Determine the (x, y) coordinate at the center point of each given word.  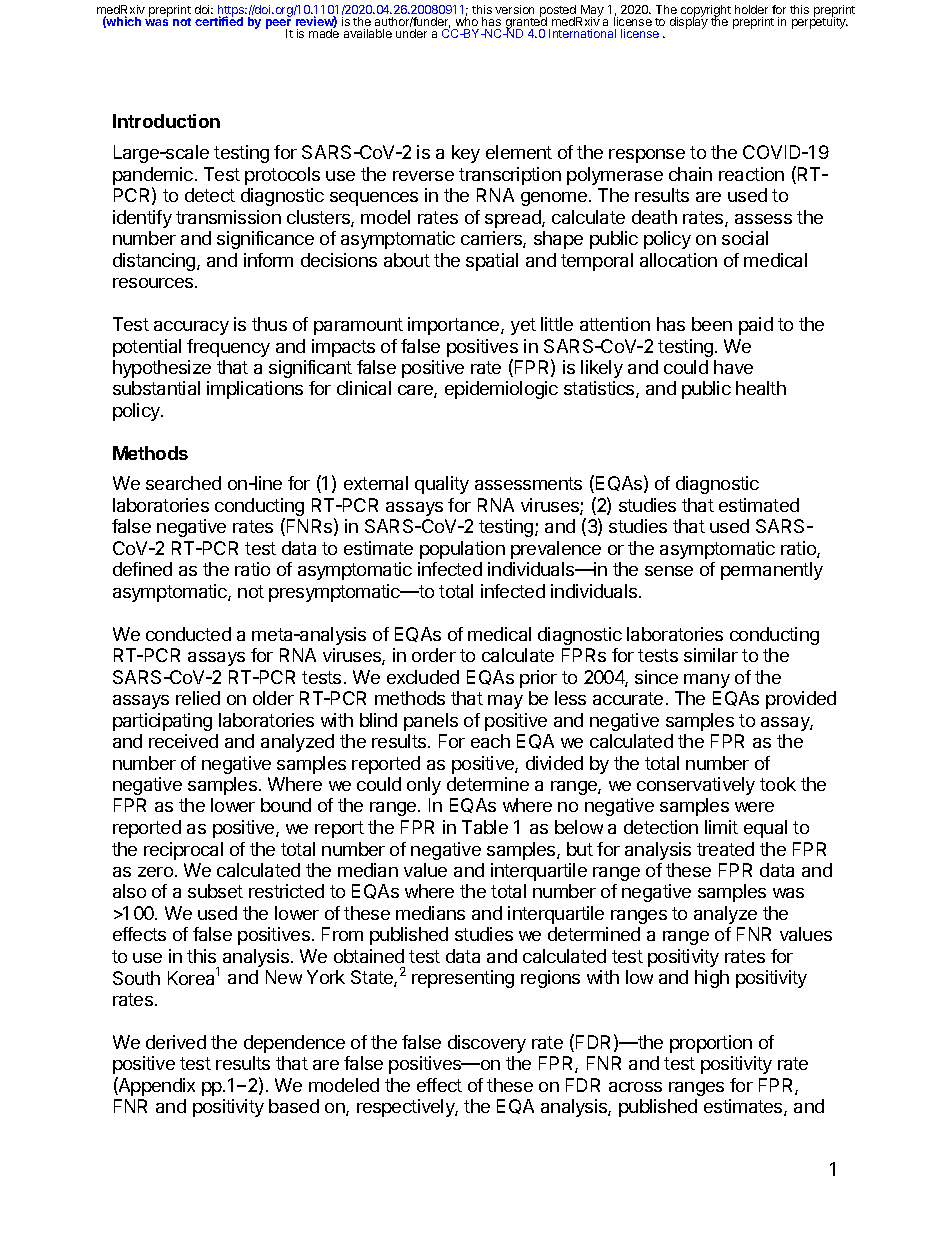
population (462, 550)
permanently (772, 571)
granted (526, 23)
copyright (706, 12)
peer (279, 25)
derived (176, 1042)
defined (142, 569)
